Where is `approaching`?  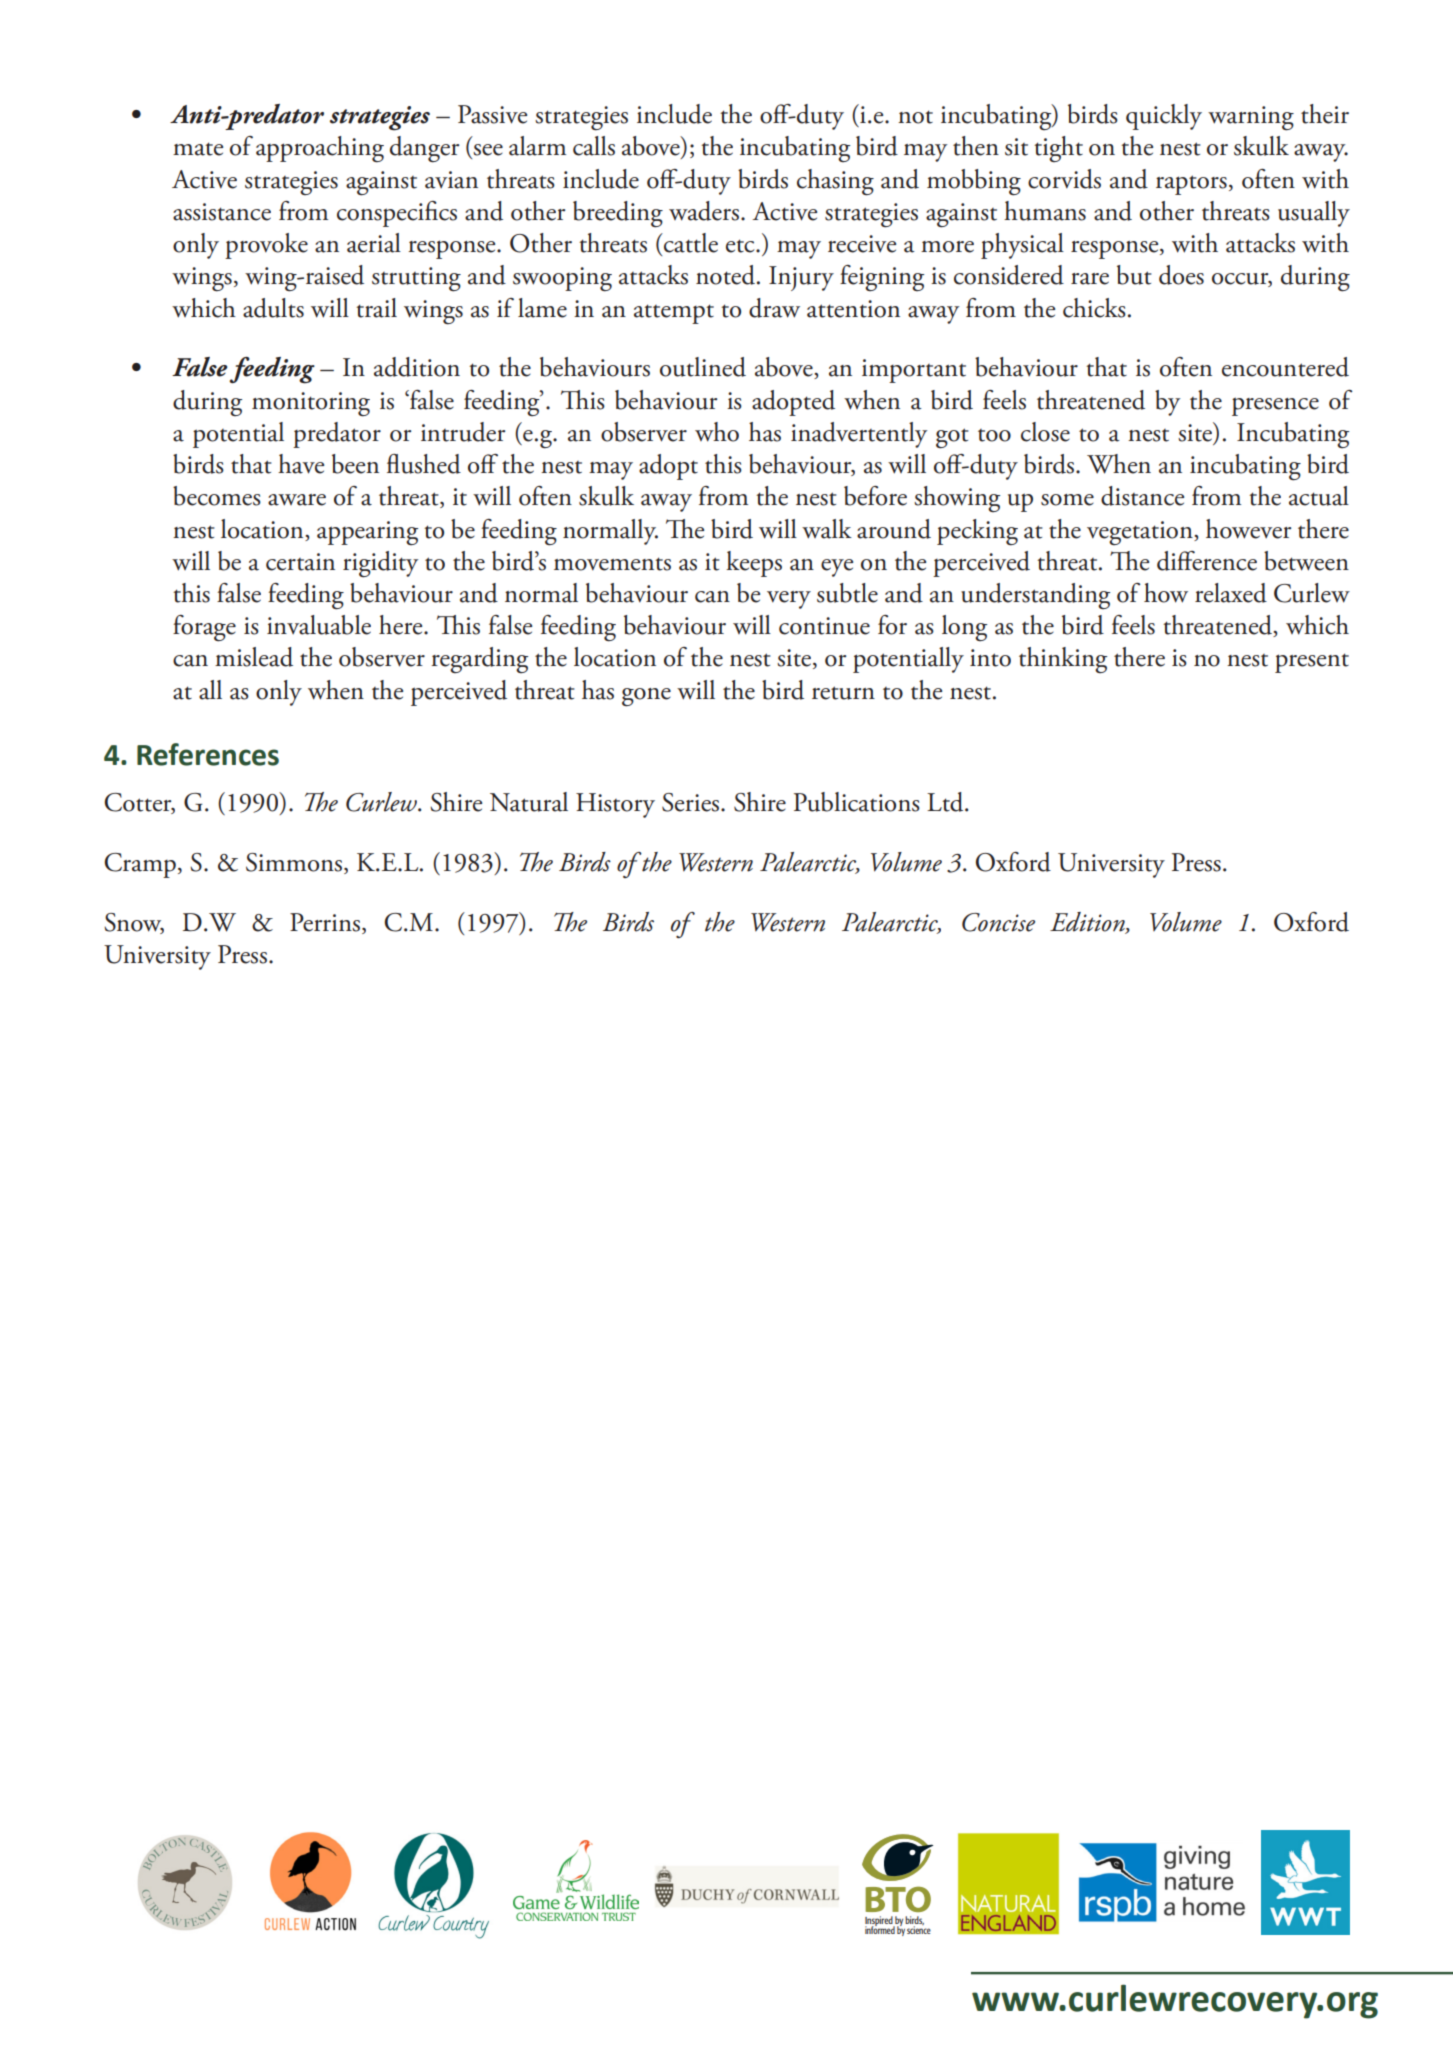 approaching is located at coordinates (320, 149).
